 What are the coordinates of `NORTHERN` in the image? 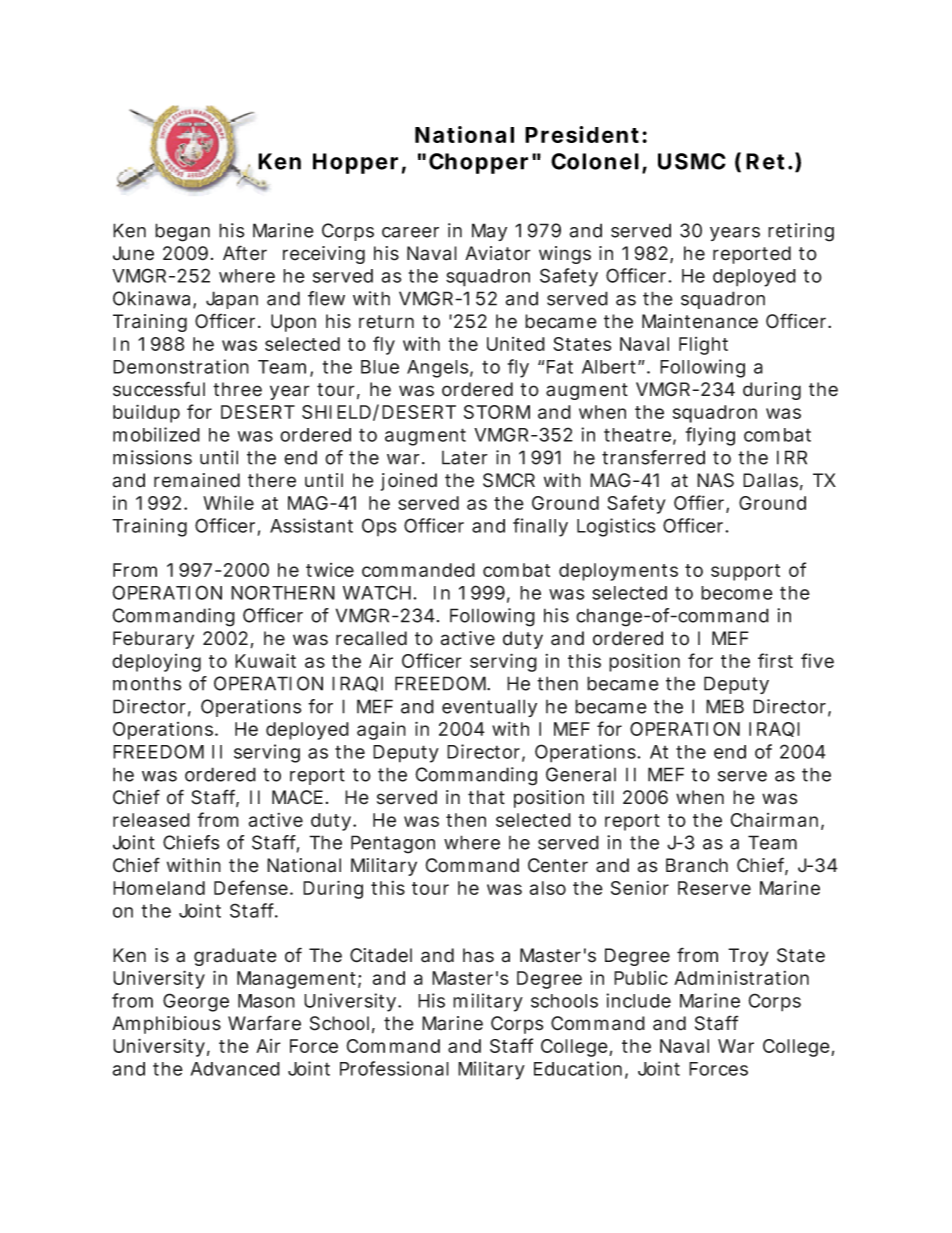 It's located at (283, 592).
